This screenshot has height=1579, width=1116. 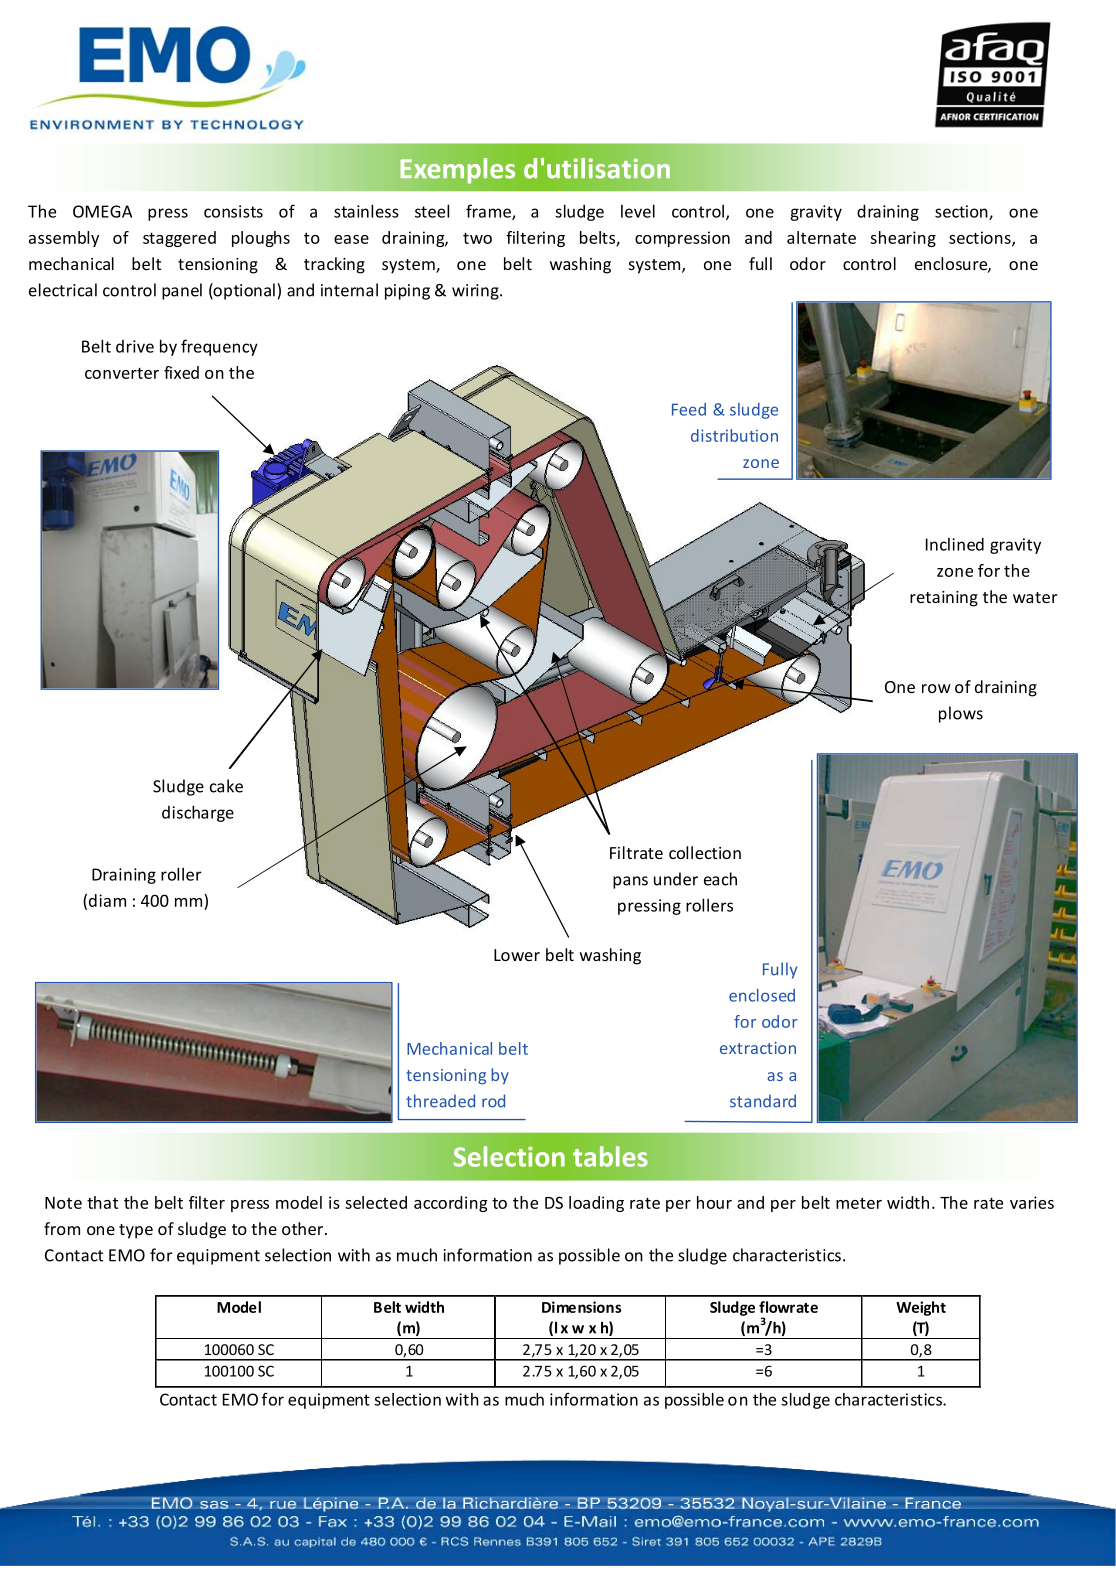 What do you see at coordinates (477, 238) in the screenshot?
I see `two` at bounding box center [477, 238].
